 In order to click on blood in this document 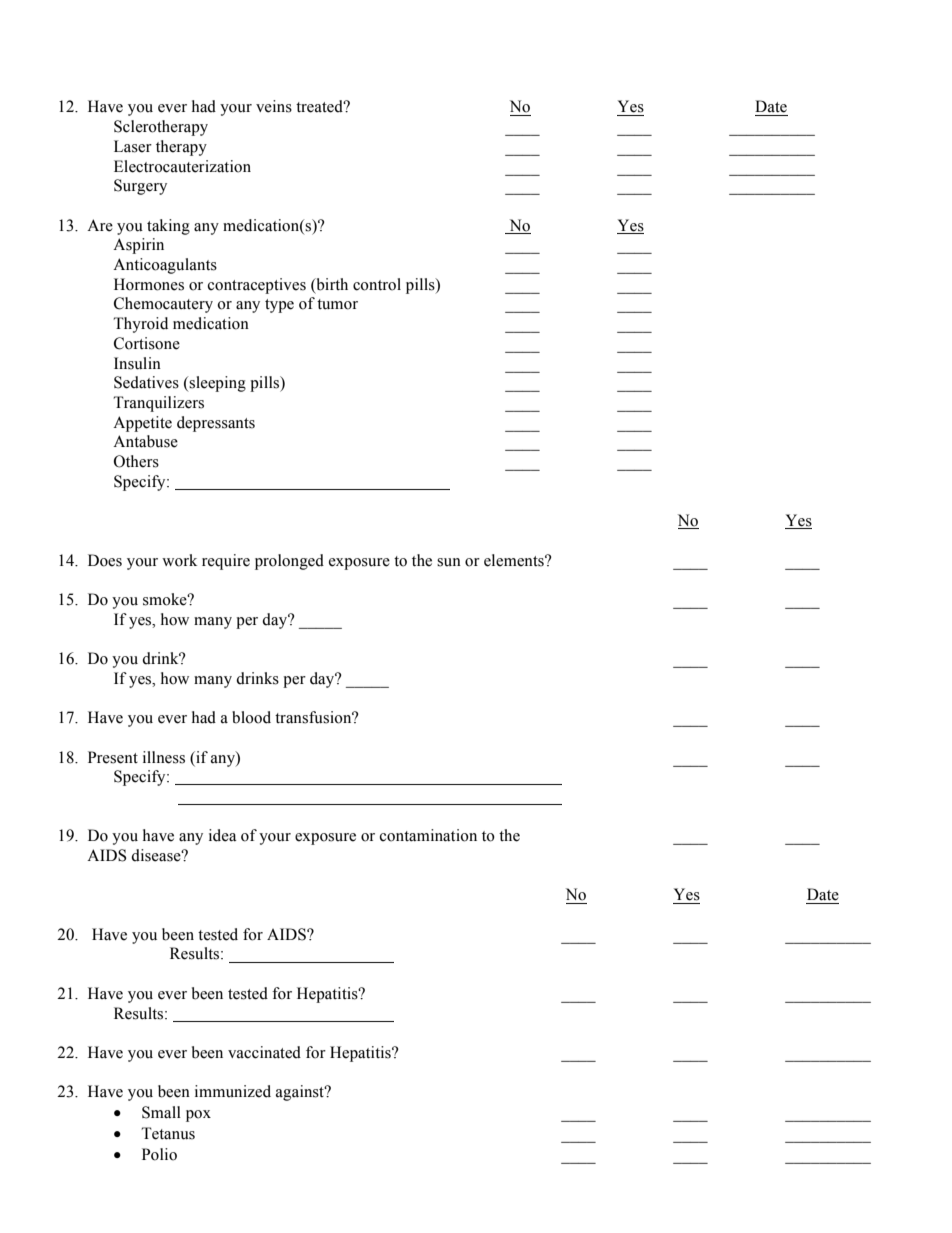, I will do `click(251, 717)`.
